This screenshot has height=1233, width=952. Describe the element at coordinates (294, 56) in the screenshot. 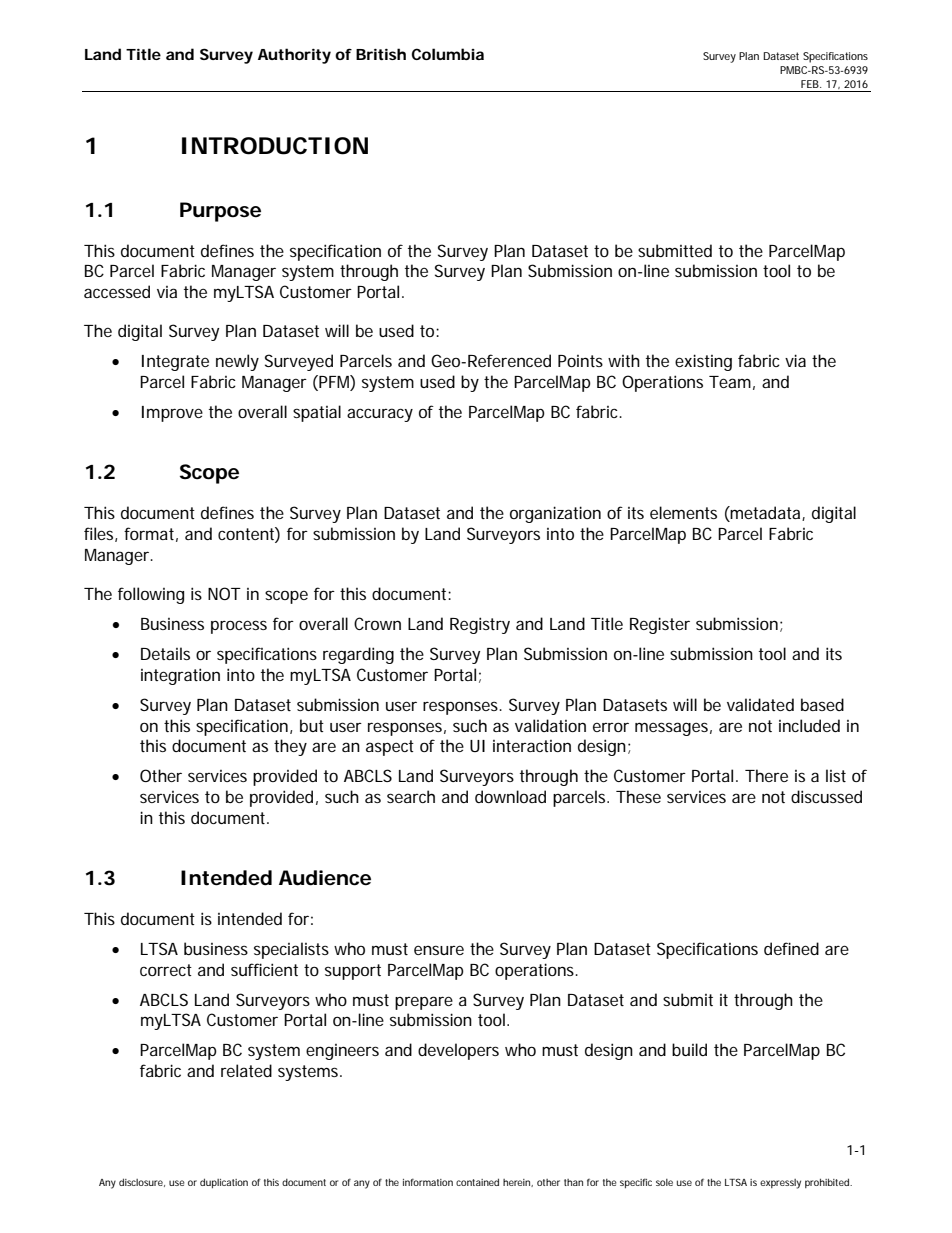

I see `Authority` at that location.
